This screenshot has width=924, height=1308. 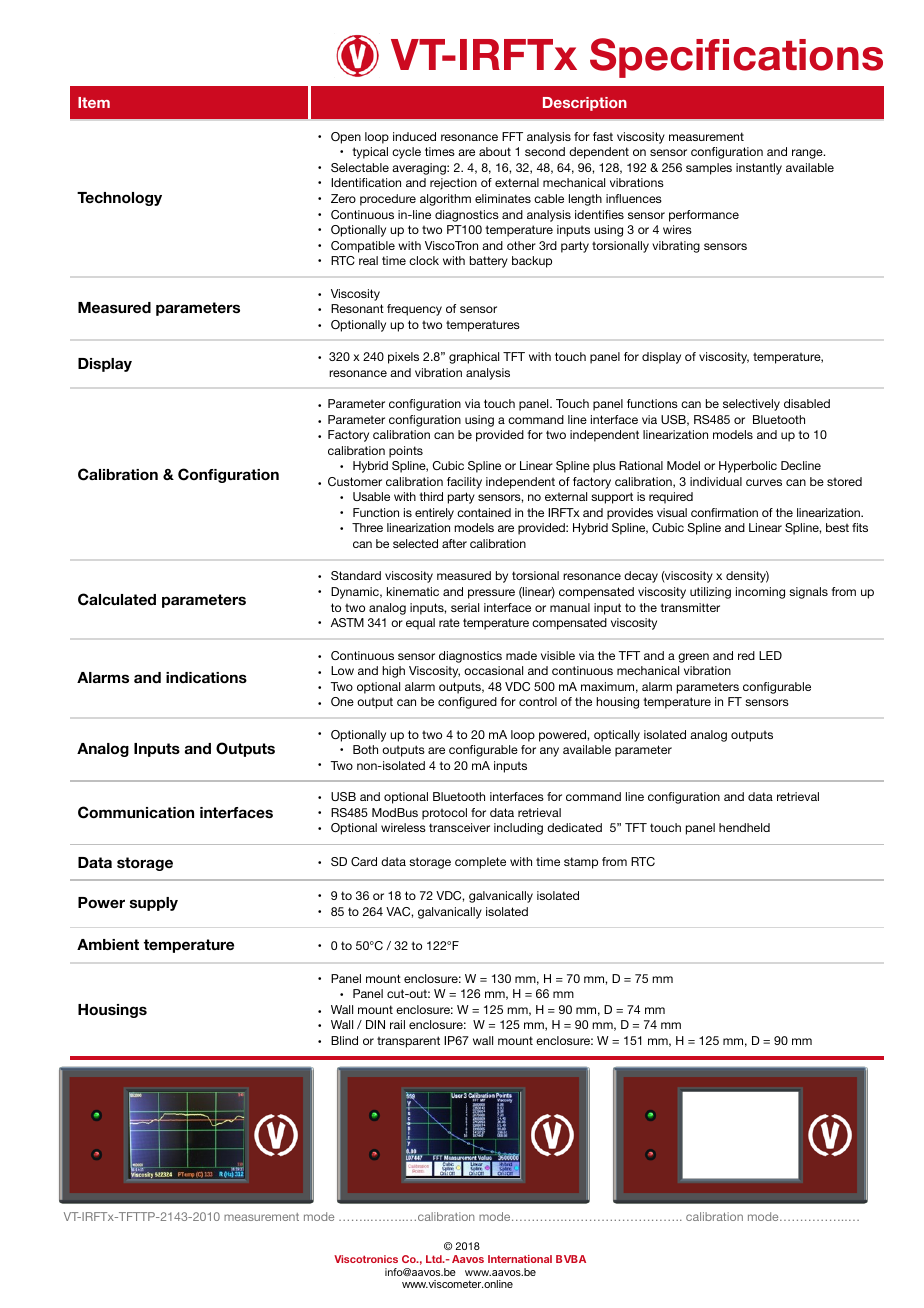 What do you see at coordinates (581, 863) in the screenshot?
I see `stamp` at bounding box center [581, 863].
